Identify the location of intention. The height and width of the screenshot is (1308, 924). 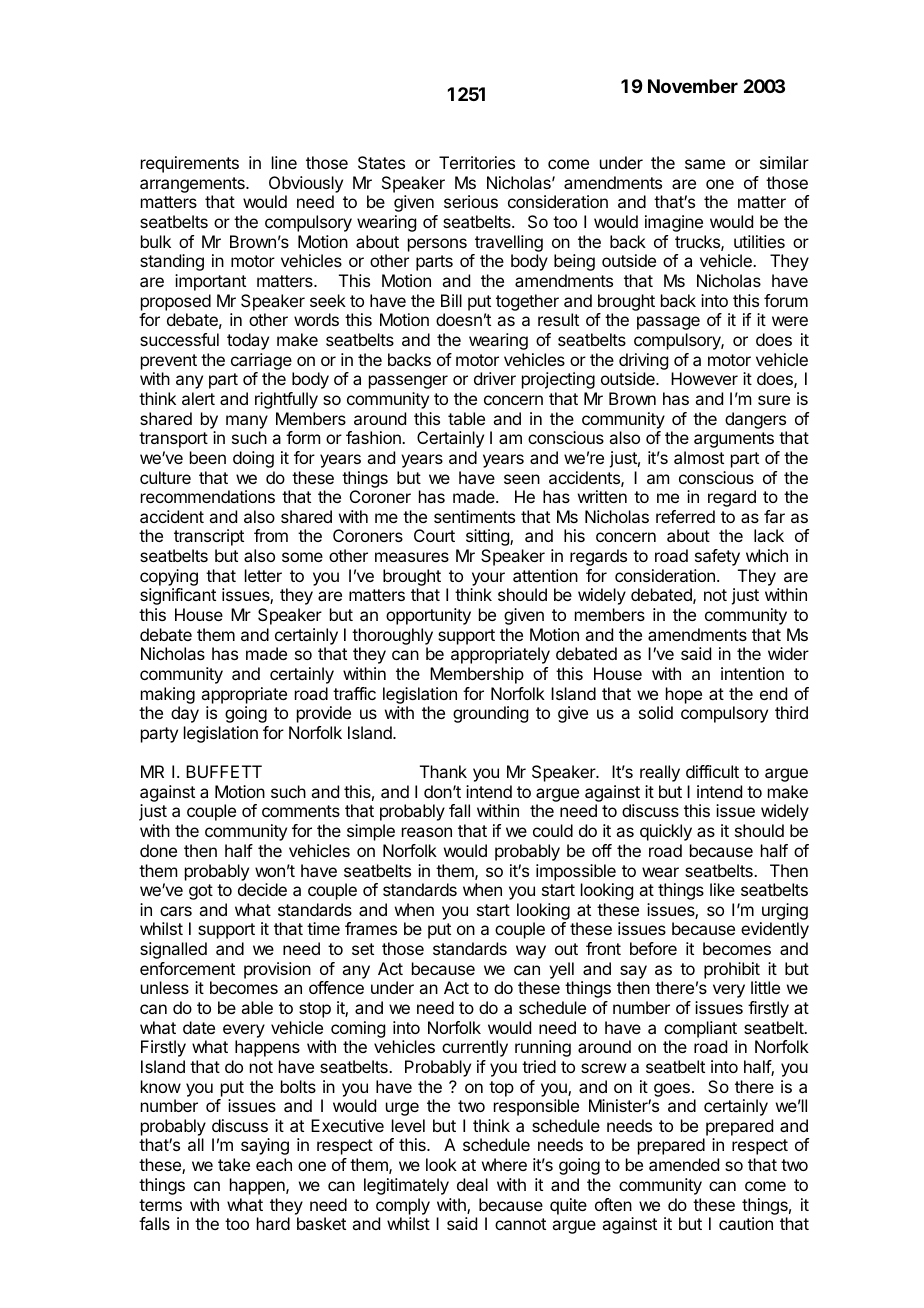
(752, 673).
